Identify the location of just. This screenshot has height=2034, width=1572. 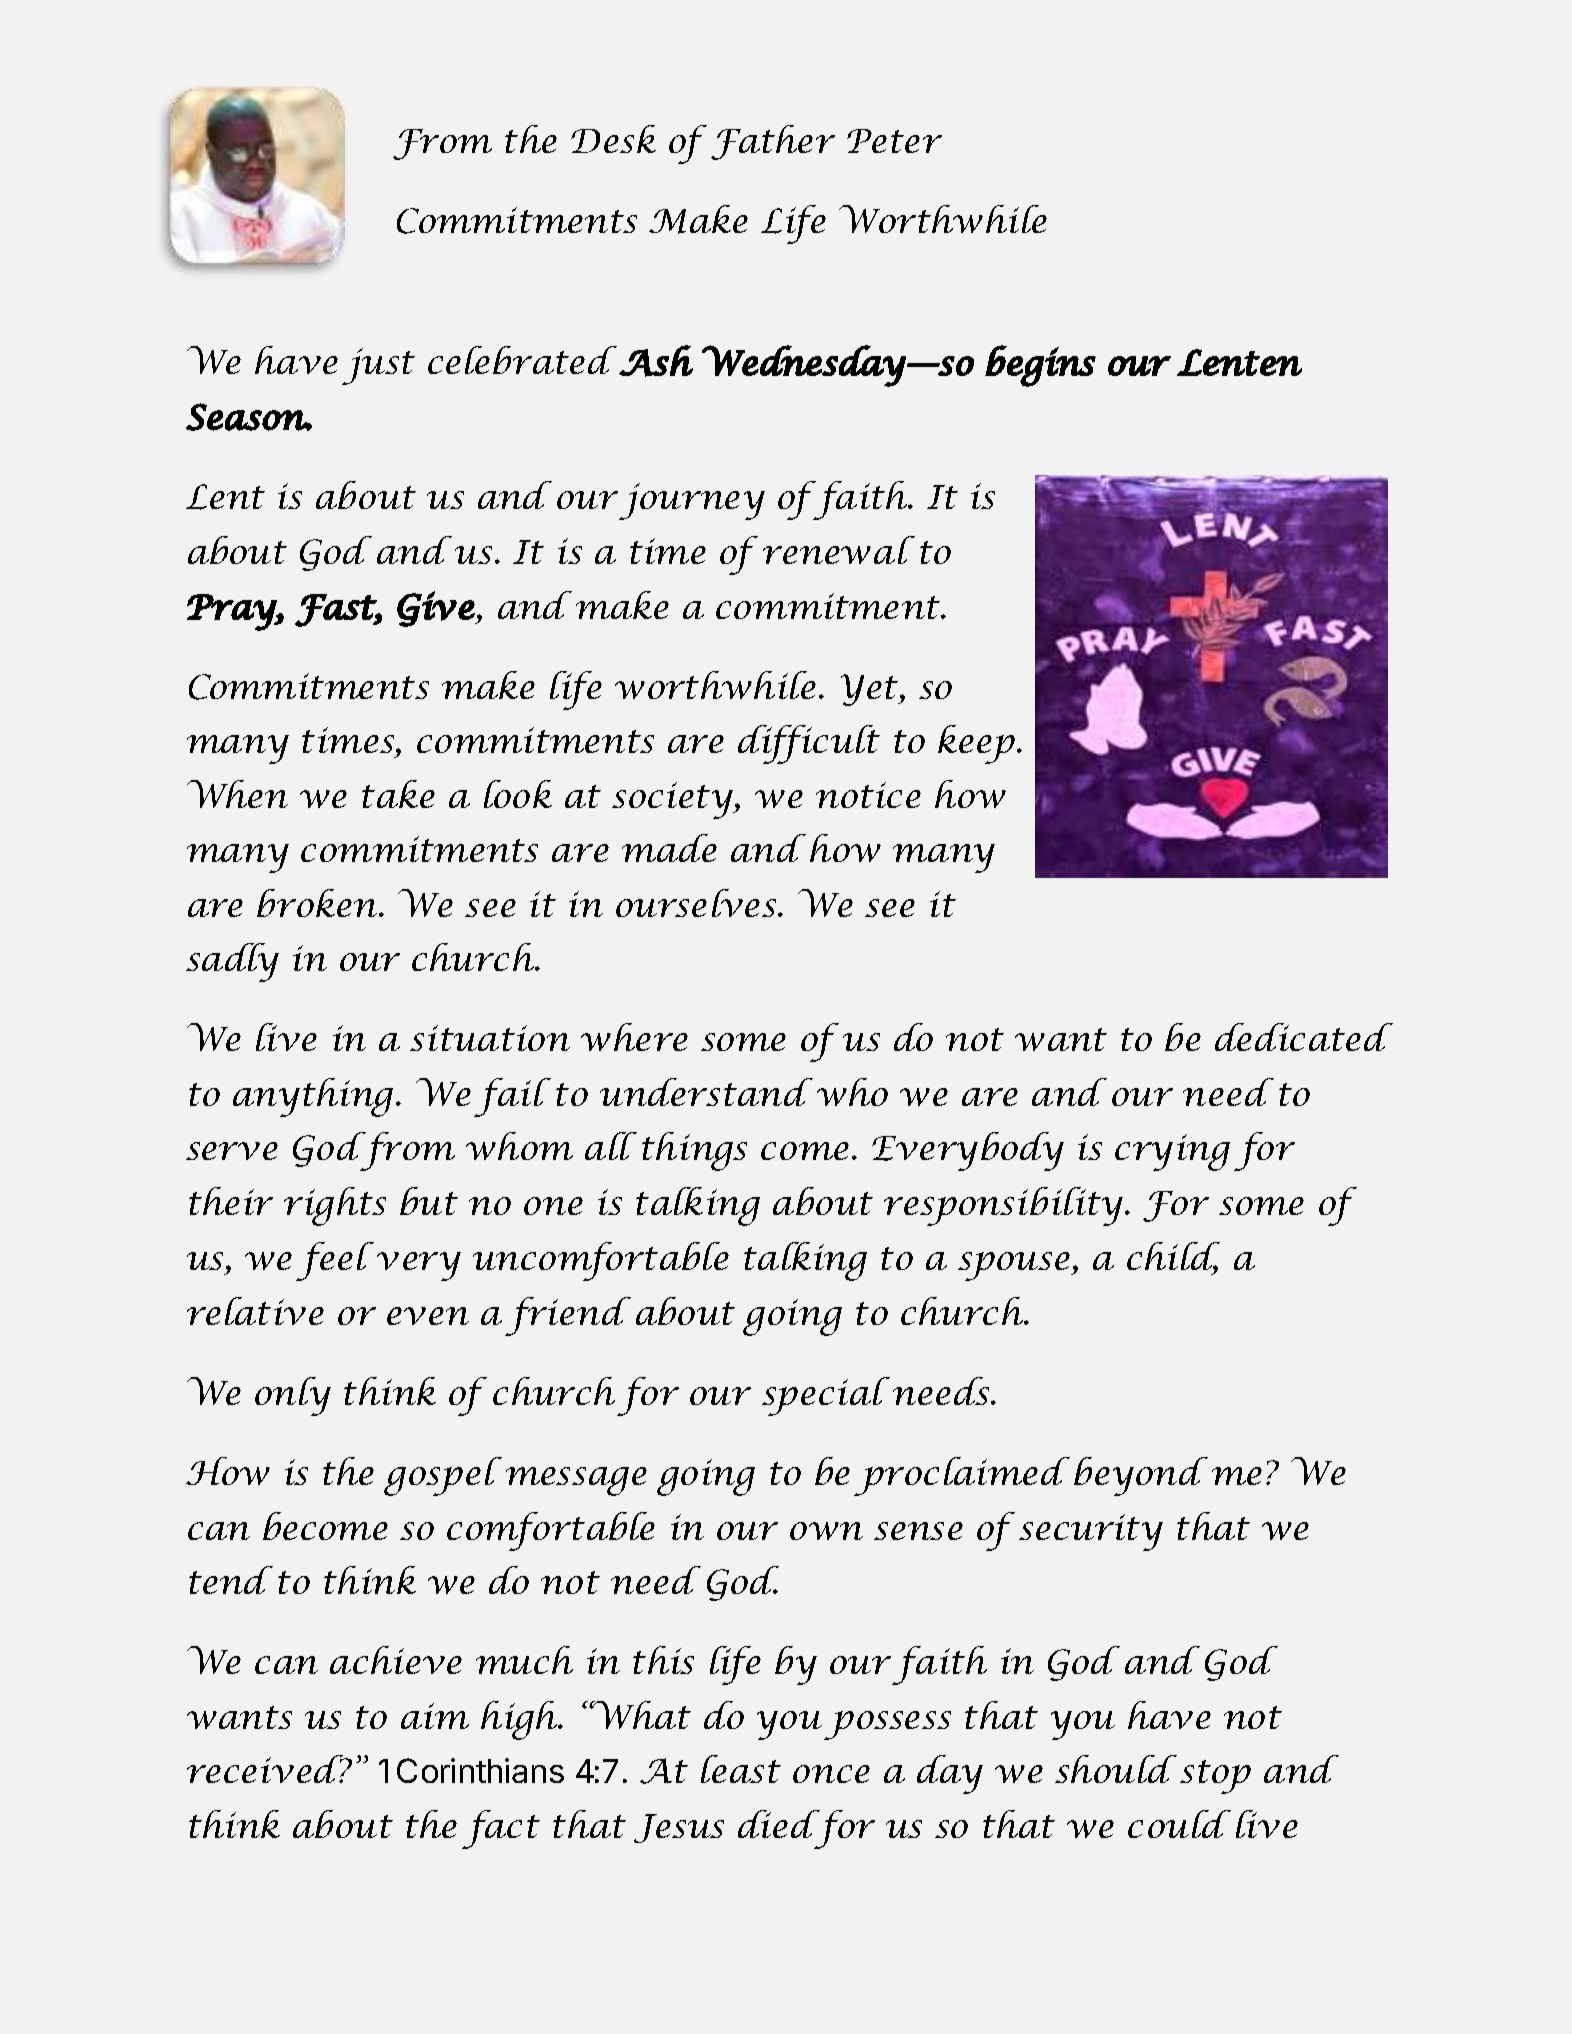
(378, 366).
